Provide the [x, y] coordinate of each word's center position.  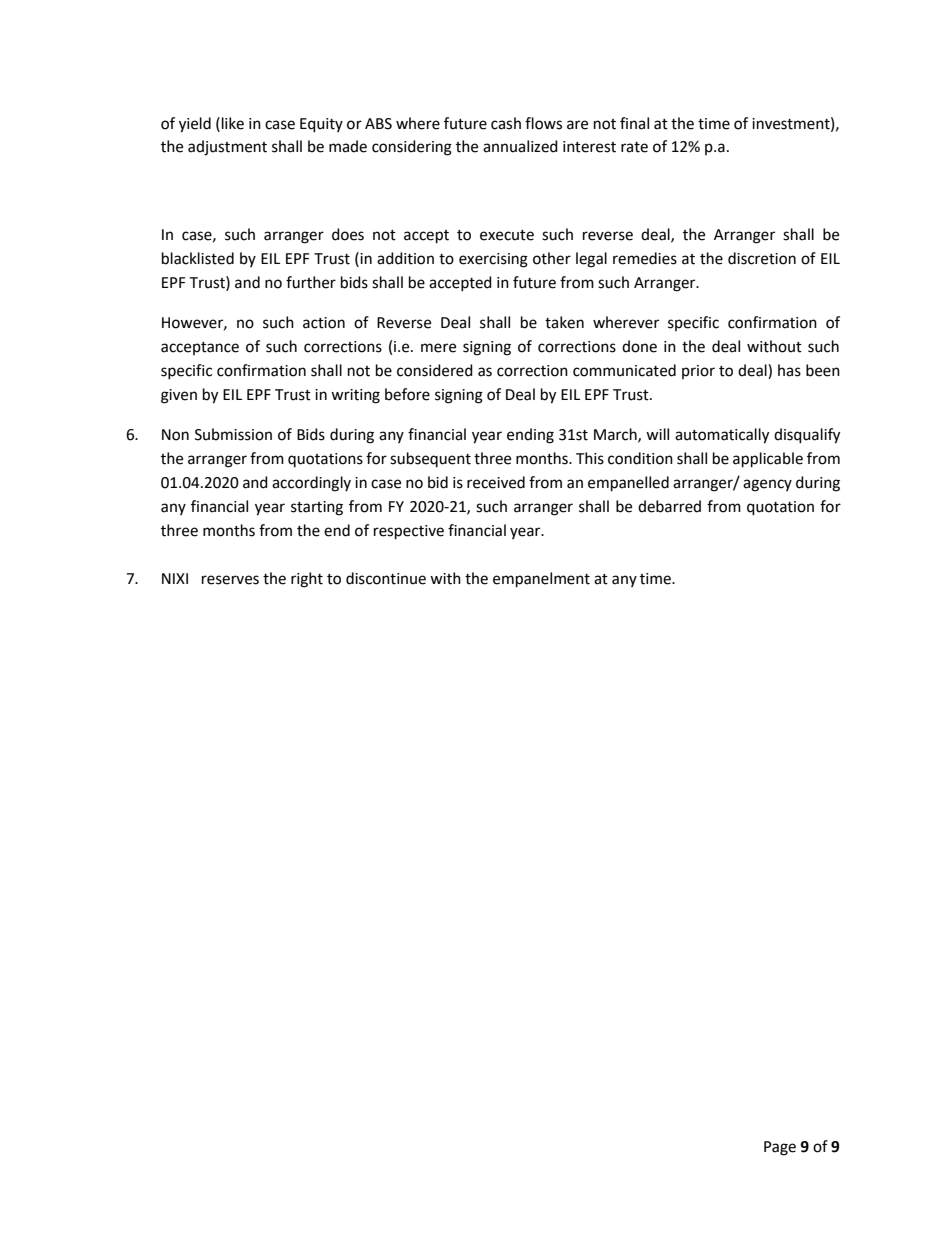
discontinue [386, 578]
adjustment [227, 148]
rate [634, 147]
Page [780, 1148]
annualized [520, 146]
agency [767, 485]
